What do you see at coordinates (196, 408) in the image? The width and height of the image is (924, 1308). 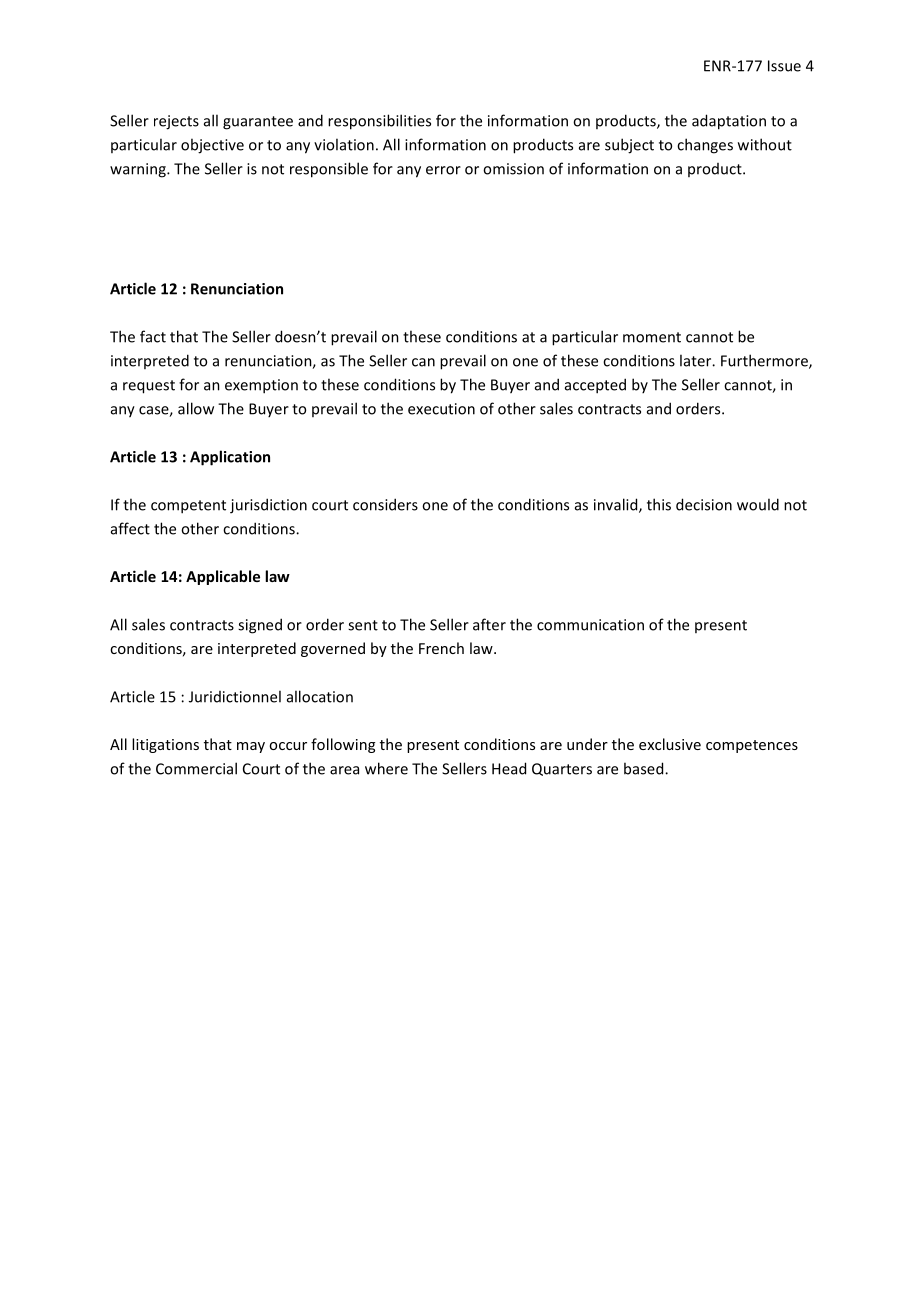 I see `allow` at bounding box center [196, 408].
